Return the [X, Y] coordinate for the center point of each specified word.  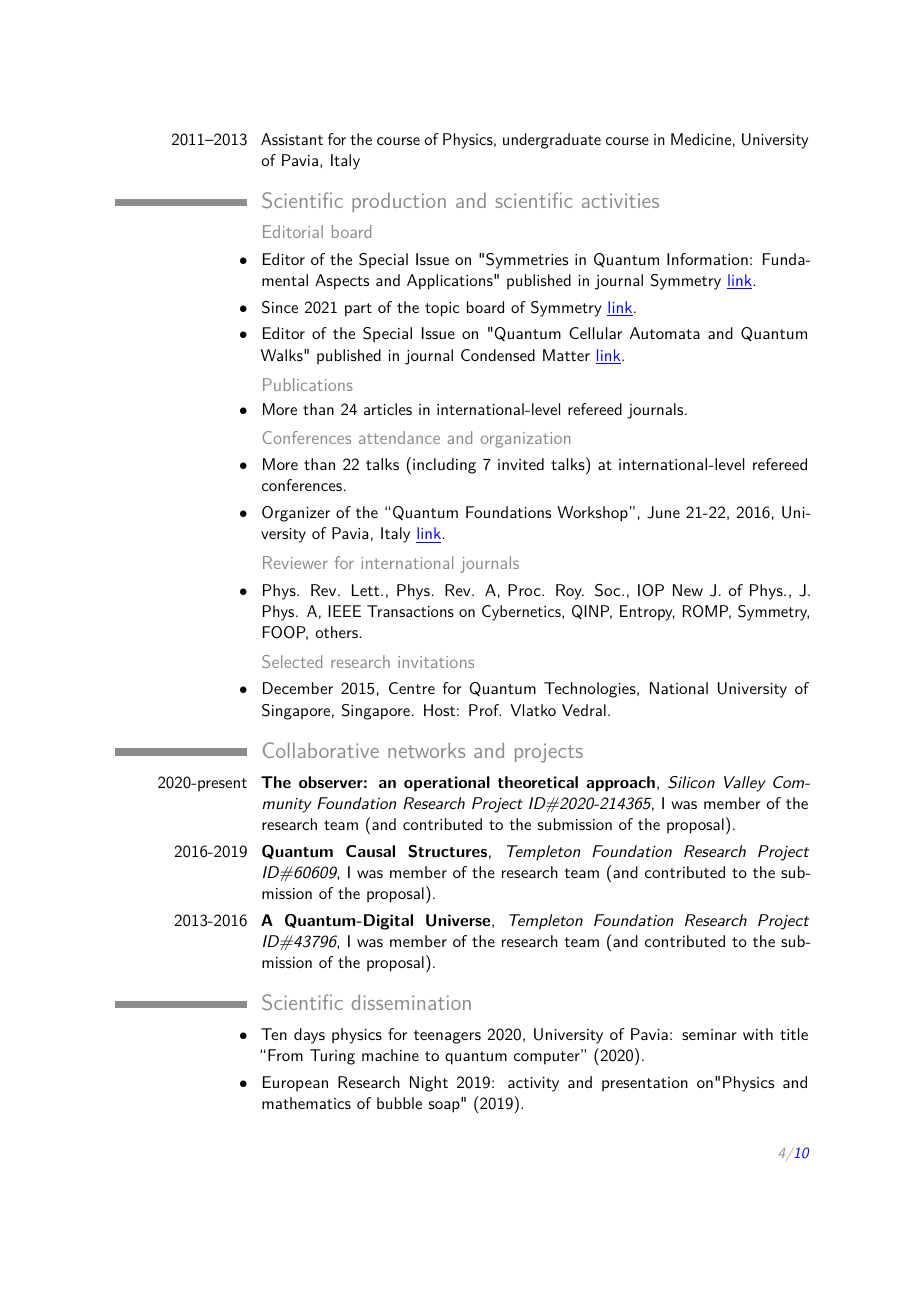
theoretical [538, 782]
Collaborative [321, 750]
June [663, 512]
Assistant [292, 139]
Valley [745, 784]
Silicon [691, 782]
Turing [332, 1057]
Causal [370, 851]
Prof [485, 710]
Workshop [592, 514]
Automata [665, 333]
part [358, 310]
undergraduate [552, 141]
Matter [566, 355]
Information [707, 259]
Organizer [296, 514]
